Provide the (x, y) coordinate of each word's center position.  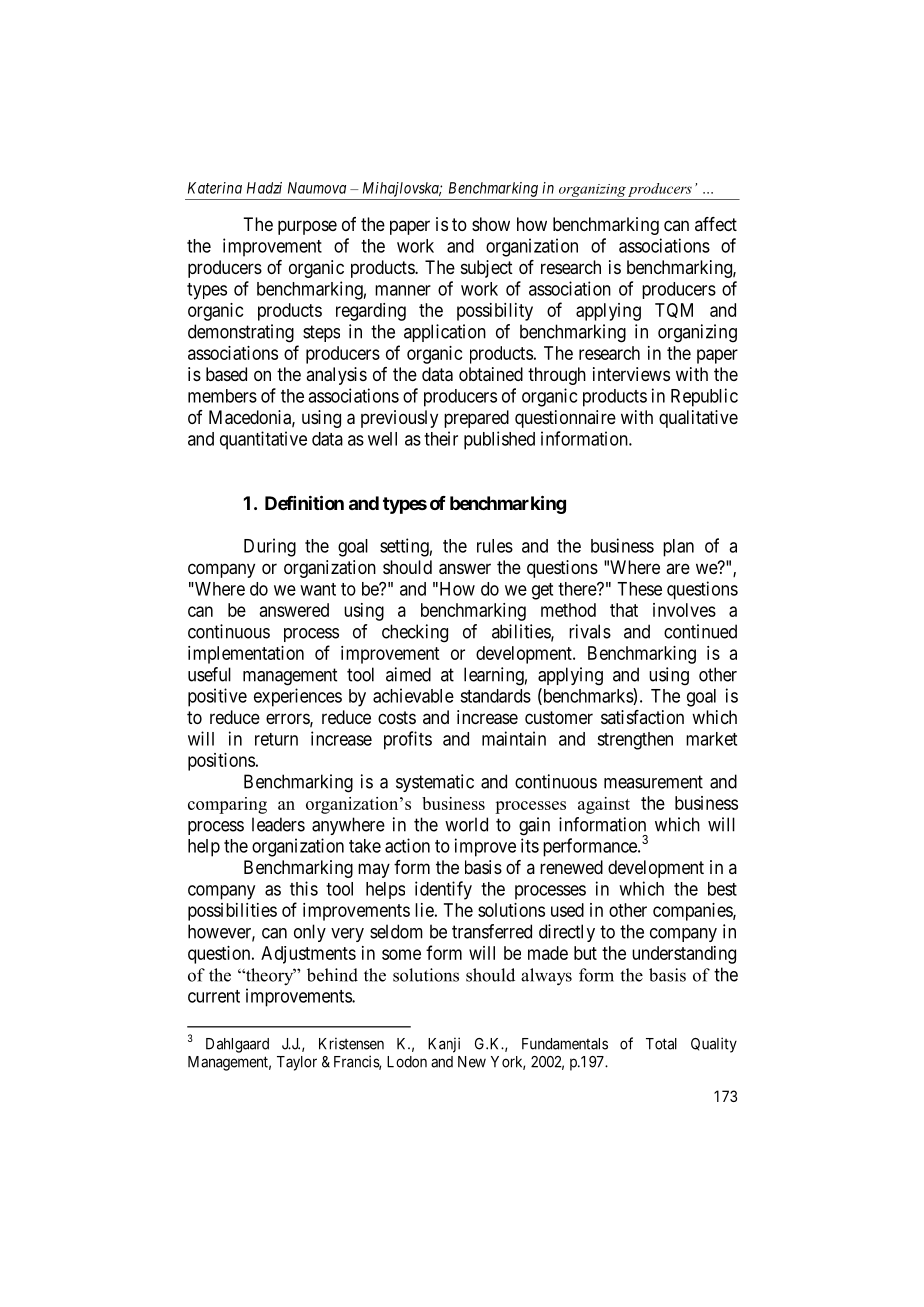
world (466, 824)
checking (415, 633)
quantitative (263, 440)
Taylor (297, 1063)
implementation (246, 655)
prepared (476, 419)
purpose (307, 227)
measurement (653, 782)
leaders (278, 824)
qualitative (698, 419)
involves (684, 610)
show (491, 224)
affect (716, 224)
